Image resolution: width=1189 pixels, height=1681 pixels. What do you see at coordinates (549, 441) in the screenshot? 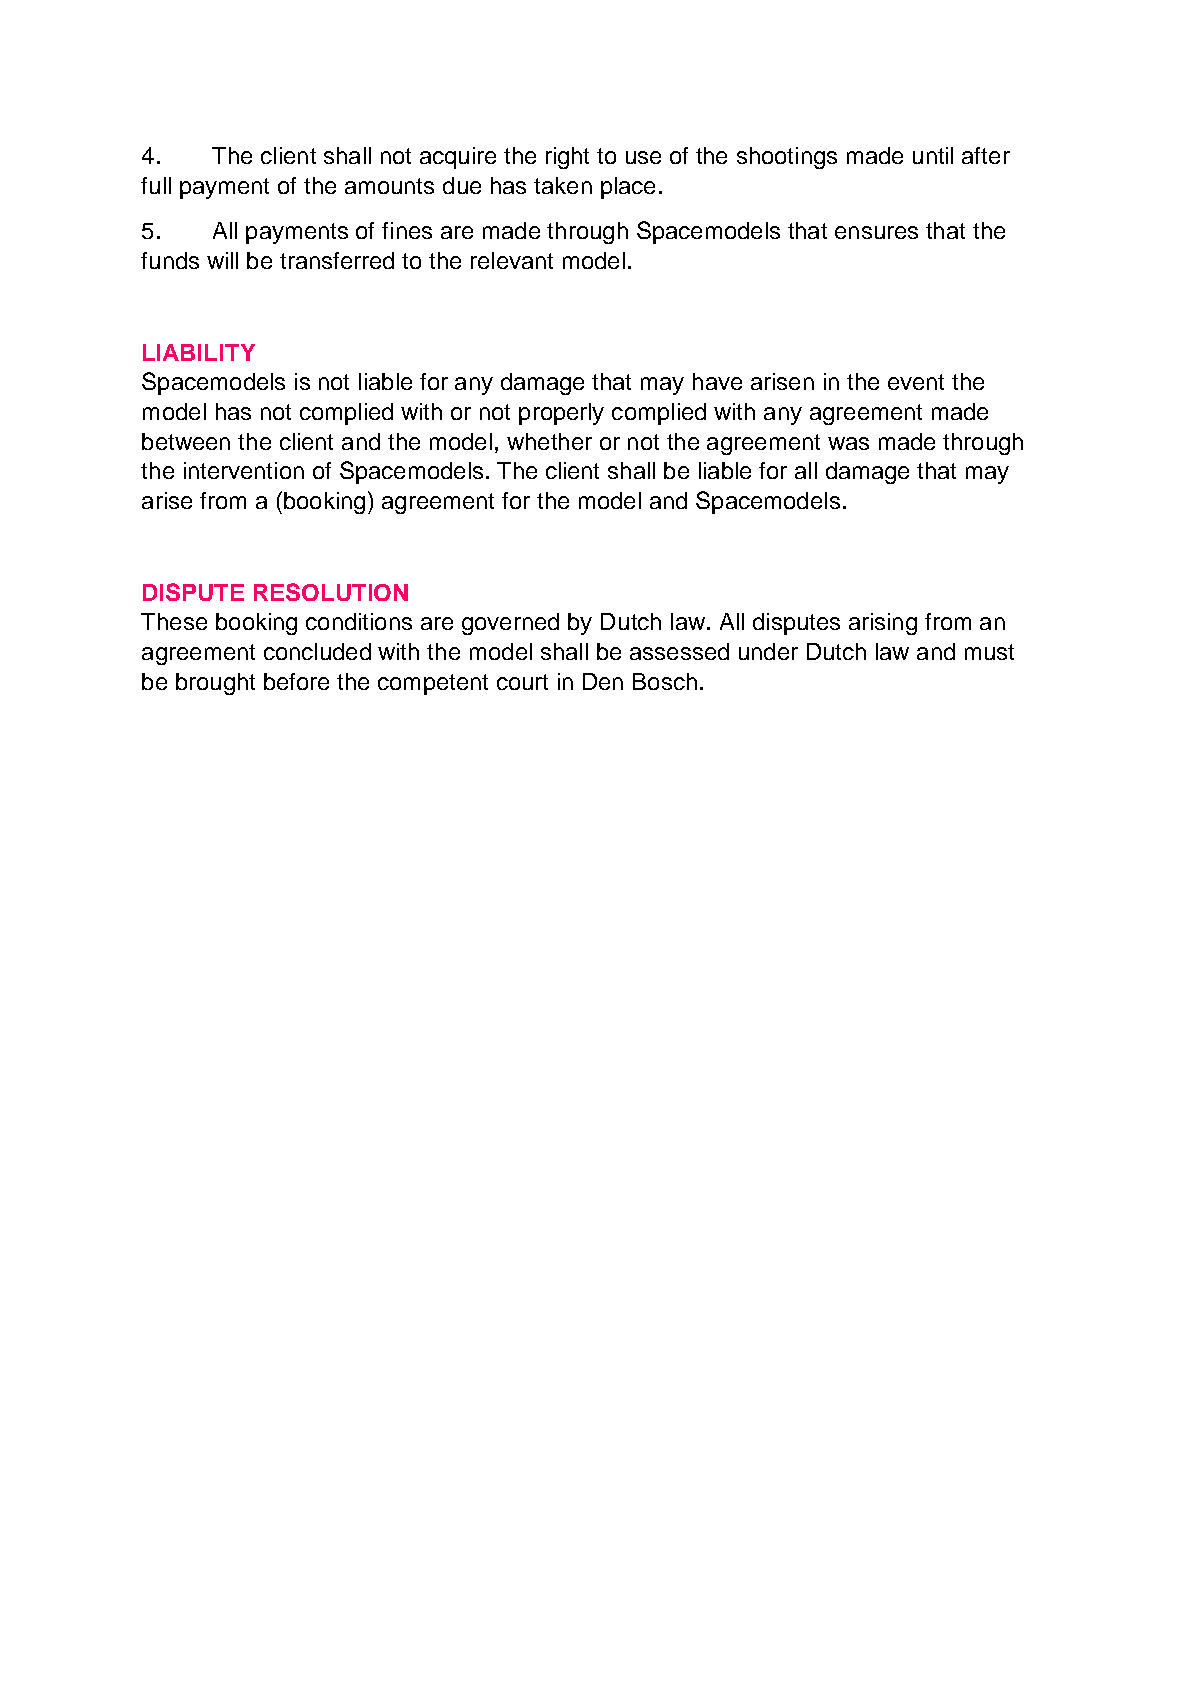
I see `whether` at bounding box center [549, 441].
